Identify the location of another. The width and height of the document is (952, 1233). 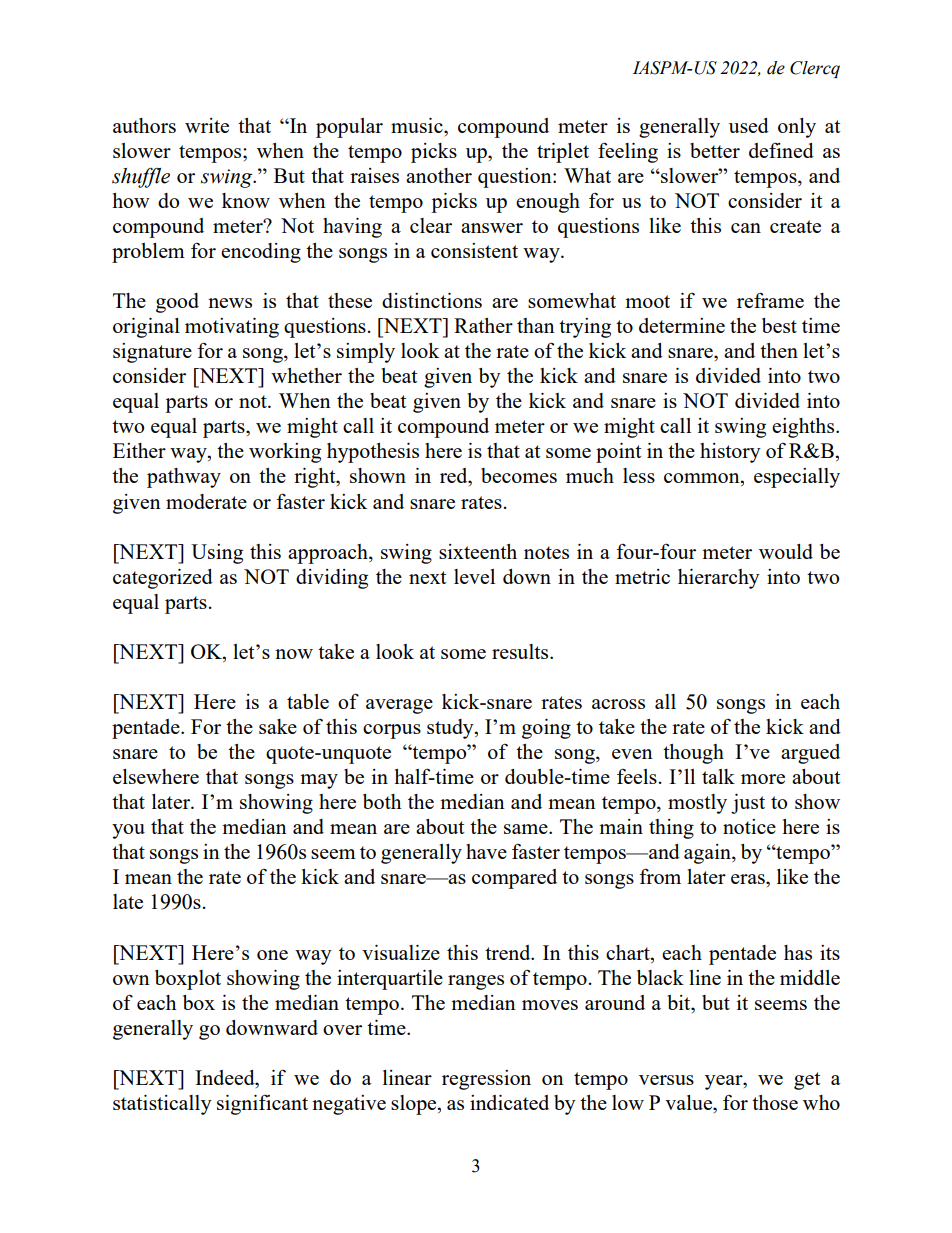
(439, 175).
